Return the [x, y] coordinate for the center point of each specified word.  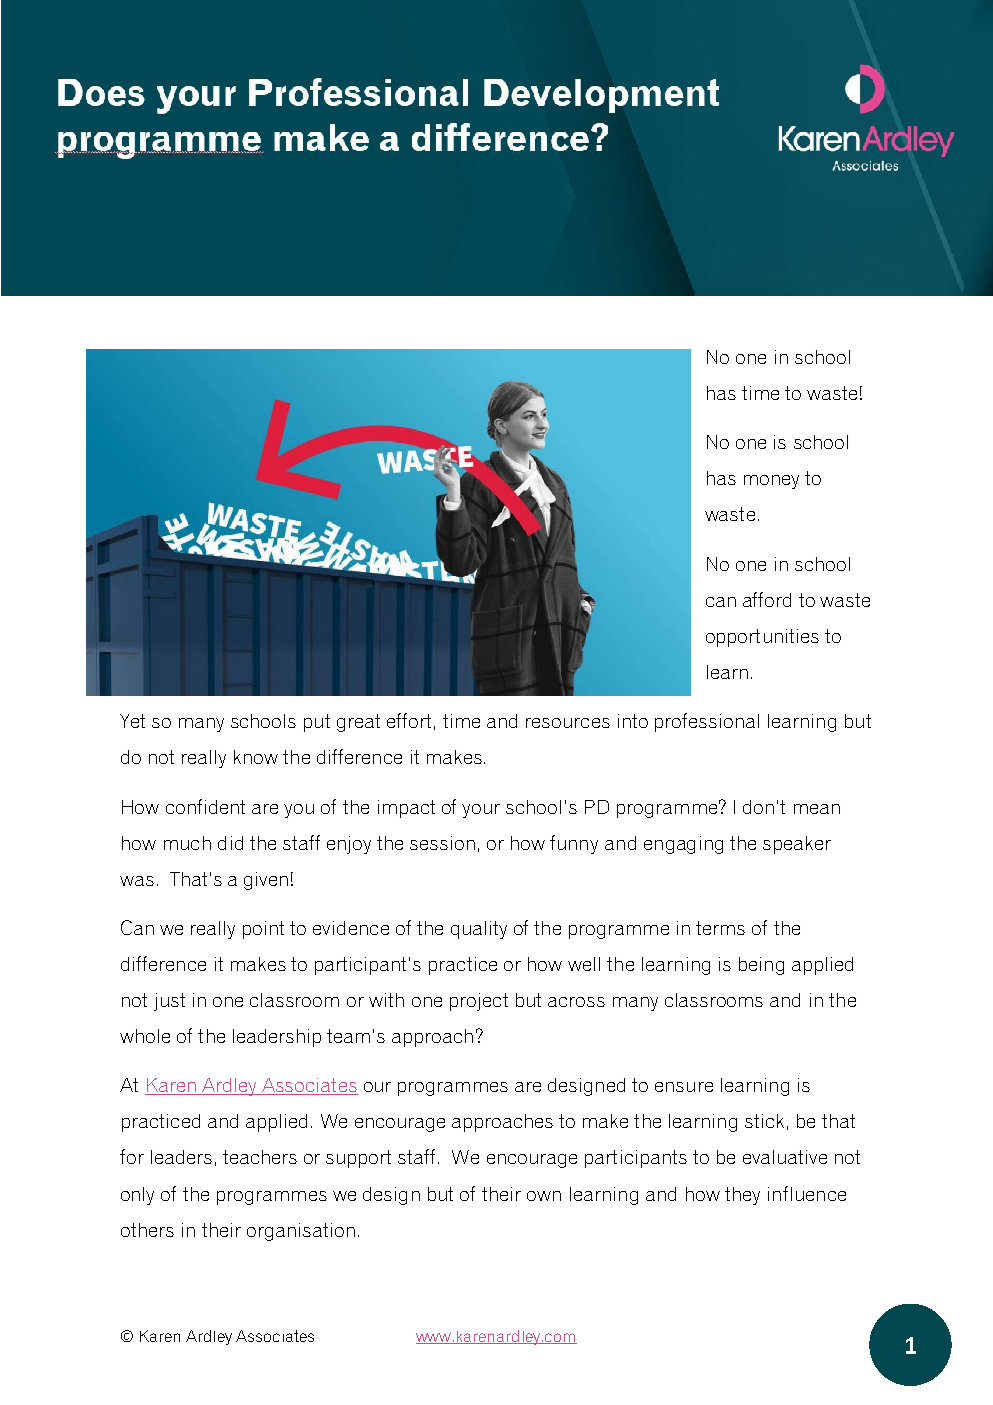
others [147, 1230]
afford [767, 599]
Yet [132, 721]
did [230, 843]
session [442, 843]
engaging [683, 845]
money [771, 482]
